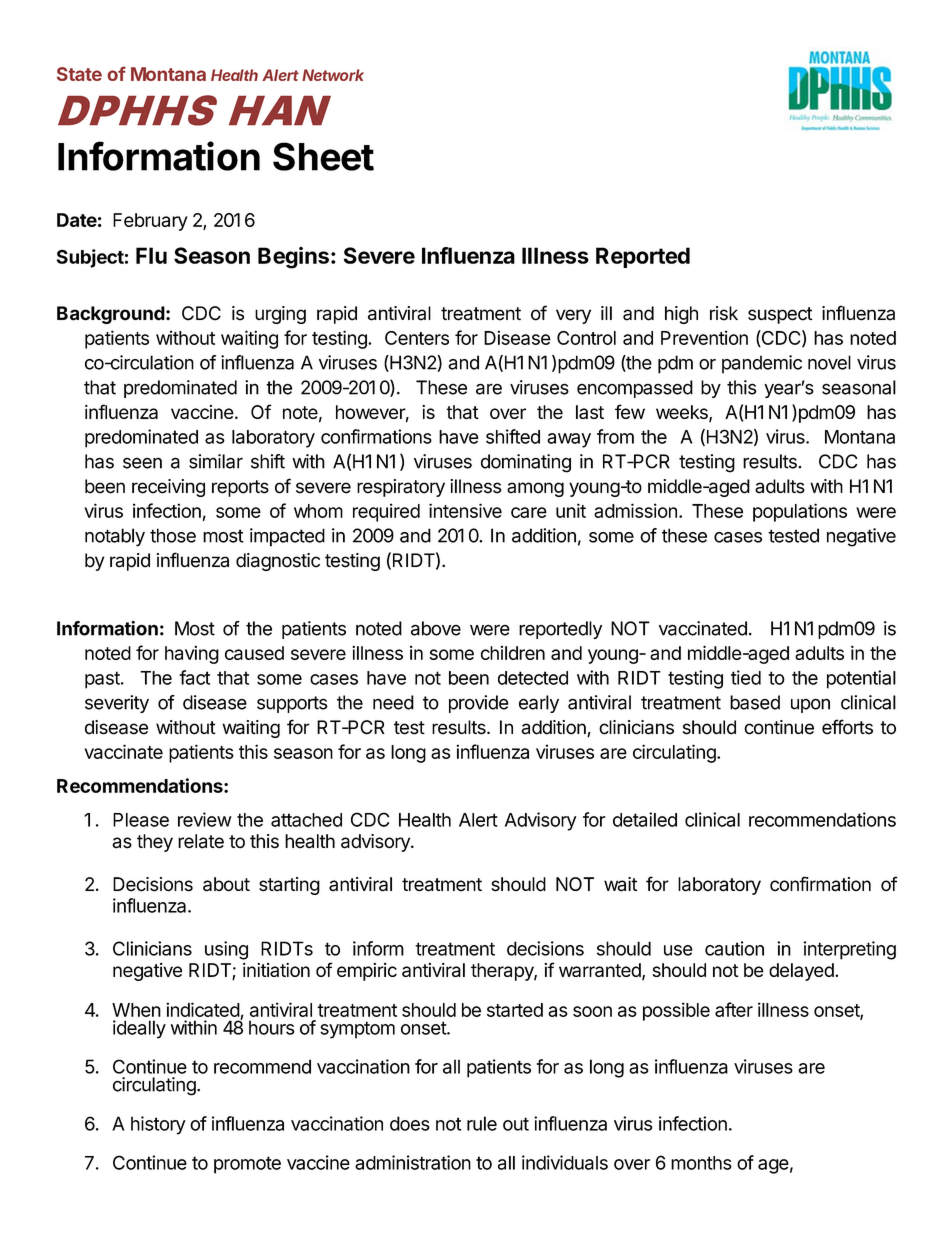  I want to click on provide, so click(479, 704).
